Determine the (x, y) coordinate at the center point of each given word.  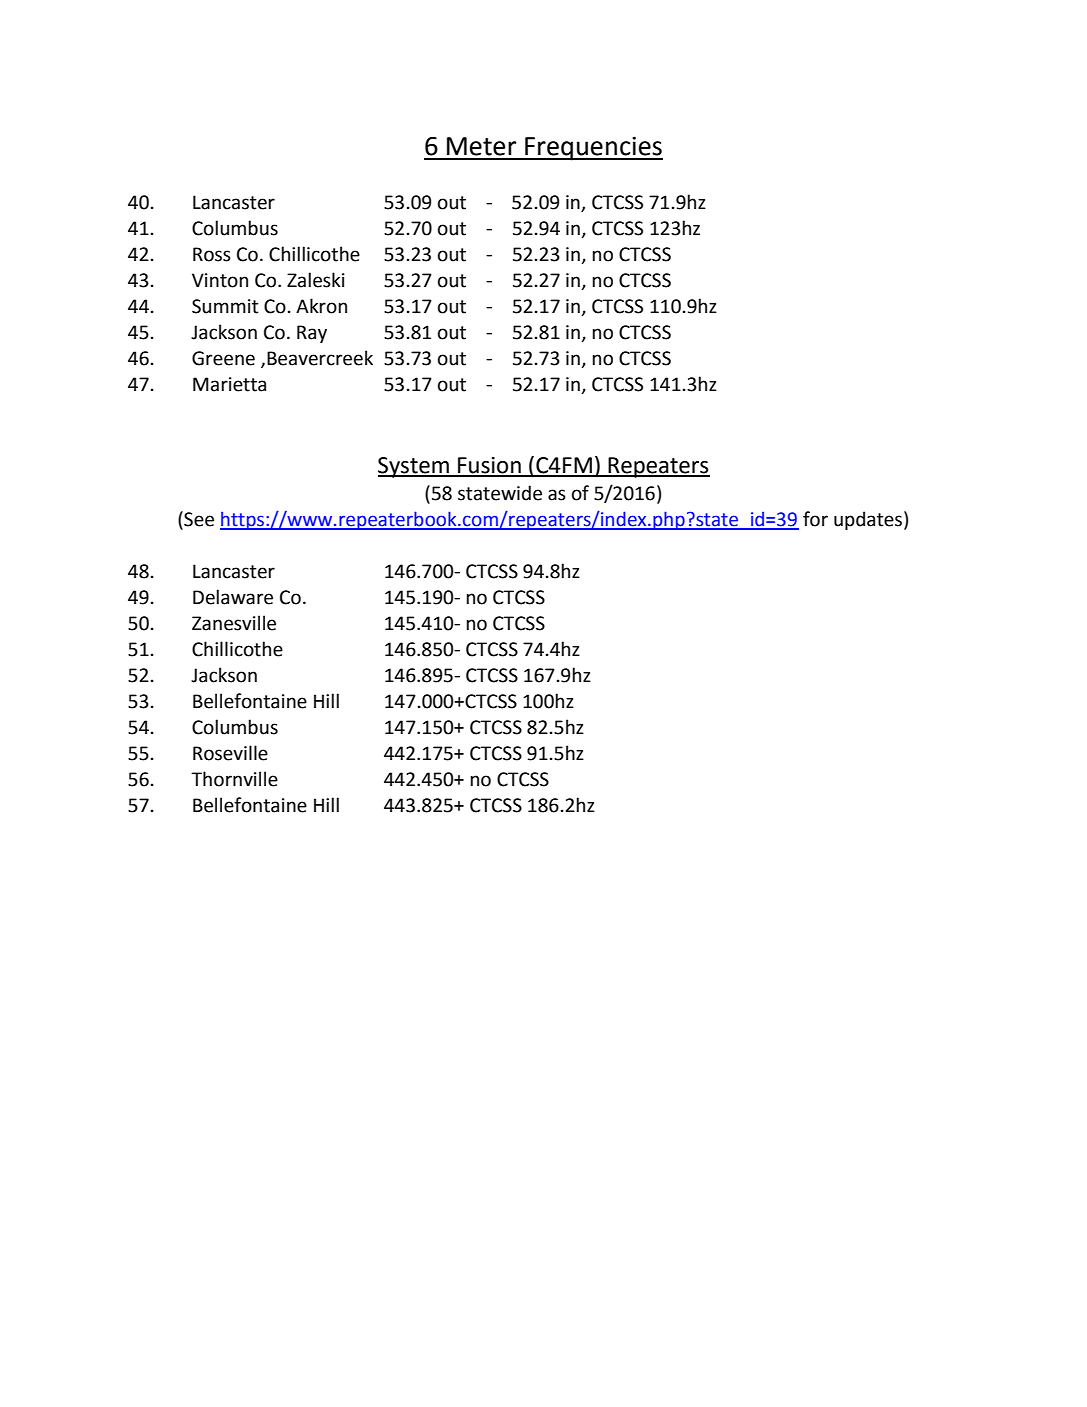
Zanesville (234, 623)
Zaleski (316, 280)
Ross (212, 254)
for (815, 519)
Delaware (233, 597)
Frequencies (593, 148)
